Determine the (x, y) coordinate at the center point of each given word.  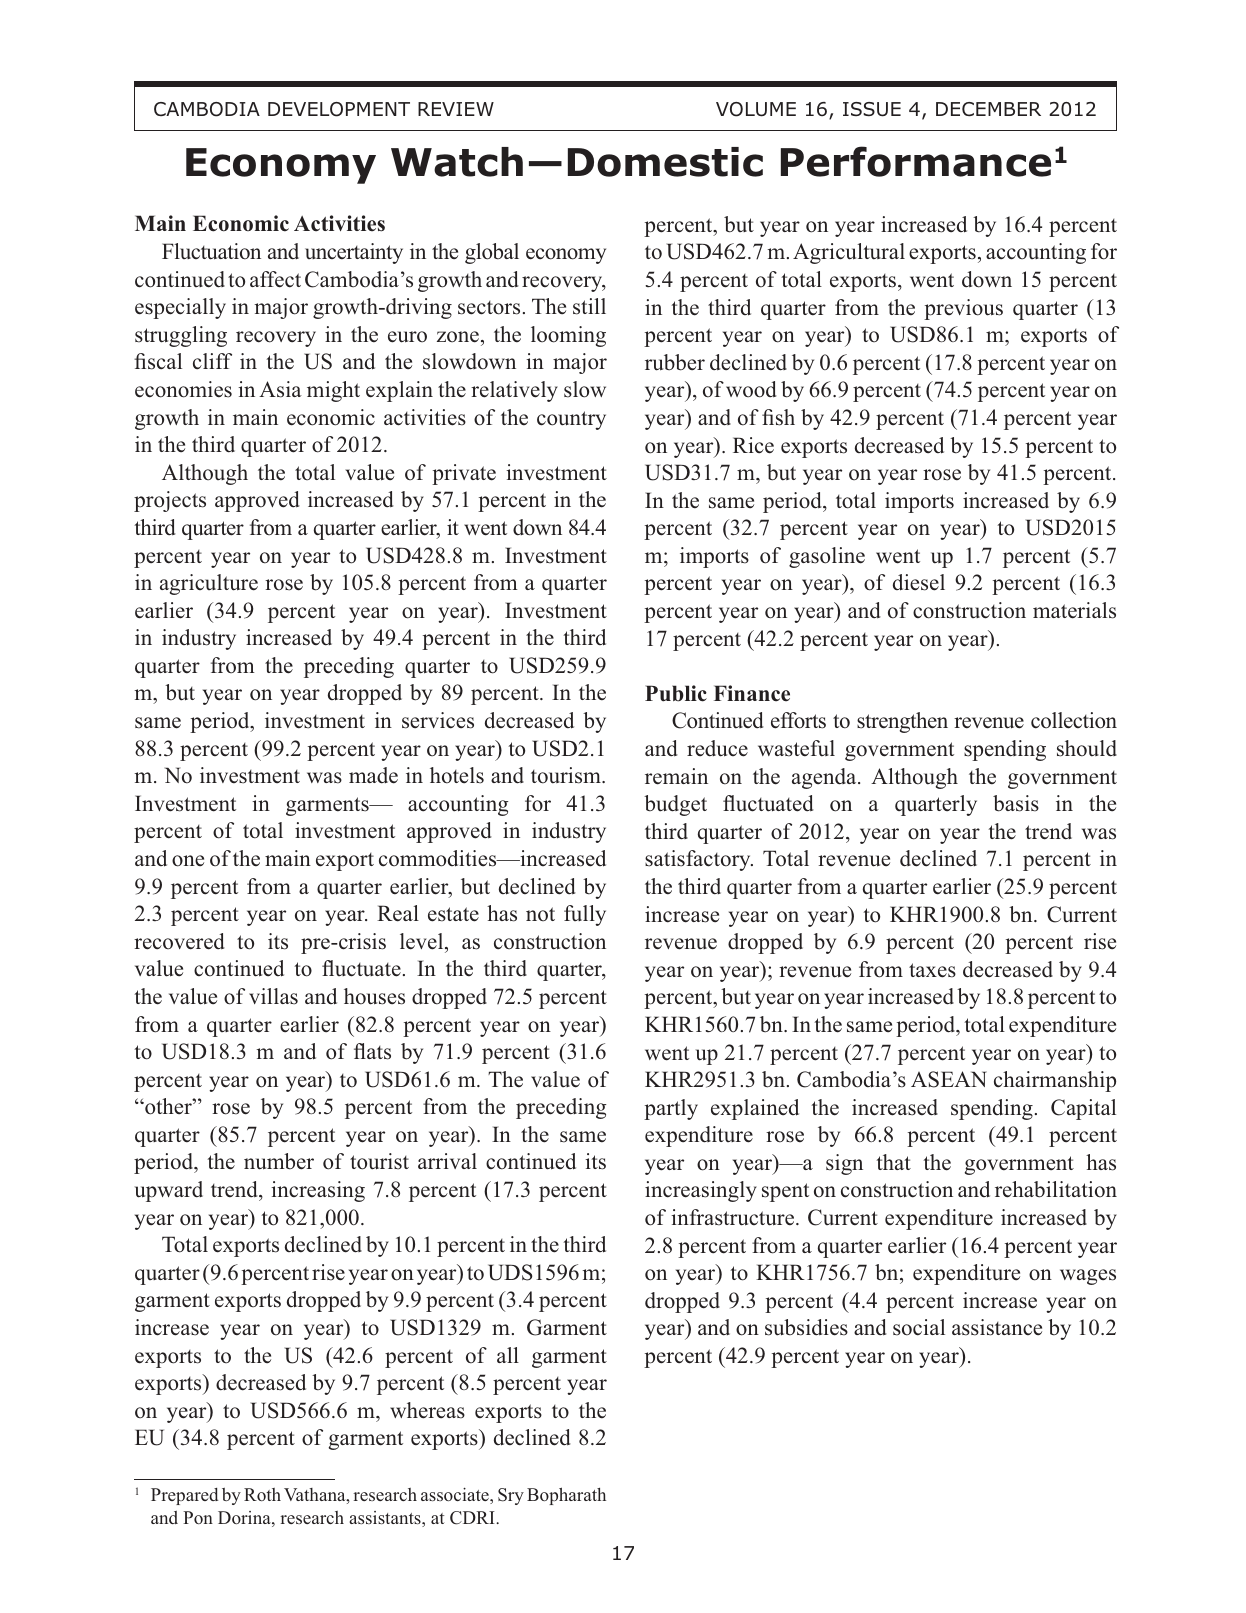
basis (1016, 803)
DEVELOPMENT (339, 109)
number (279, 1161)
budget (675, 805)
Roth (262, 1494)
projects (170, 501)
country (571, 420)
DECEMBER (988, 109)
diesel (919, 582)
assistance (997, 1327)
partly (671, 1109)
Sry (511, 1496)
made (373, 775)
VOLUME (756, 109)
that (893, 1162)
